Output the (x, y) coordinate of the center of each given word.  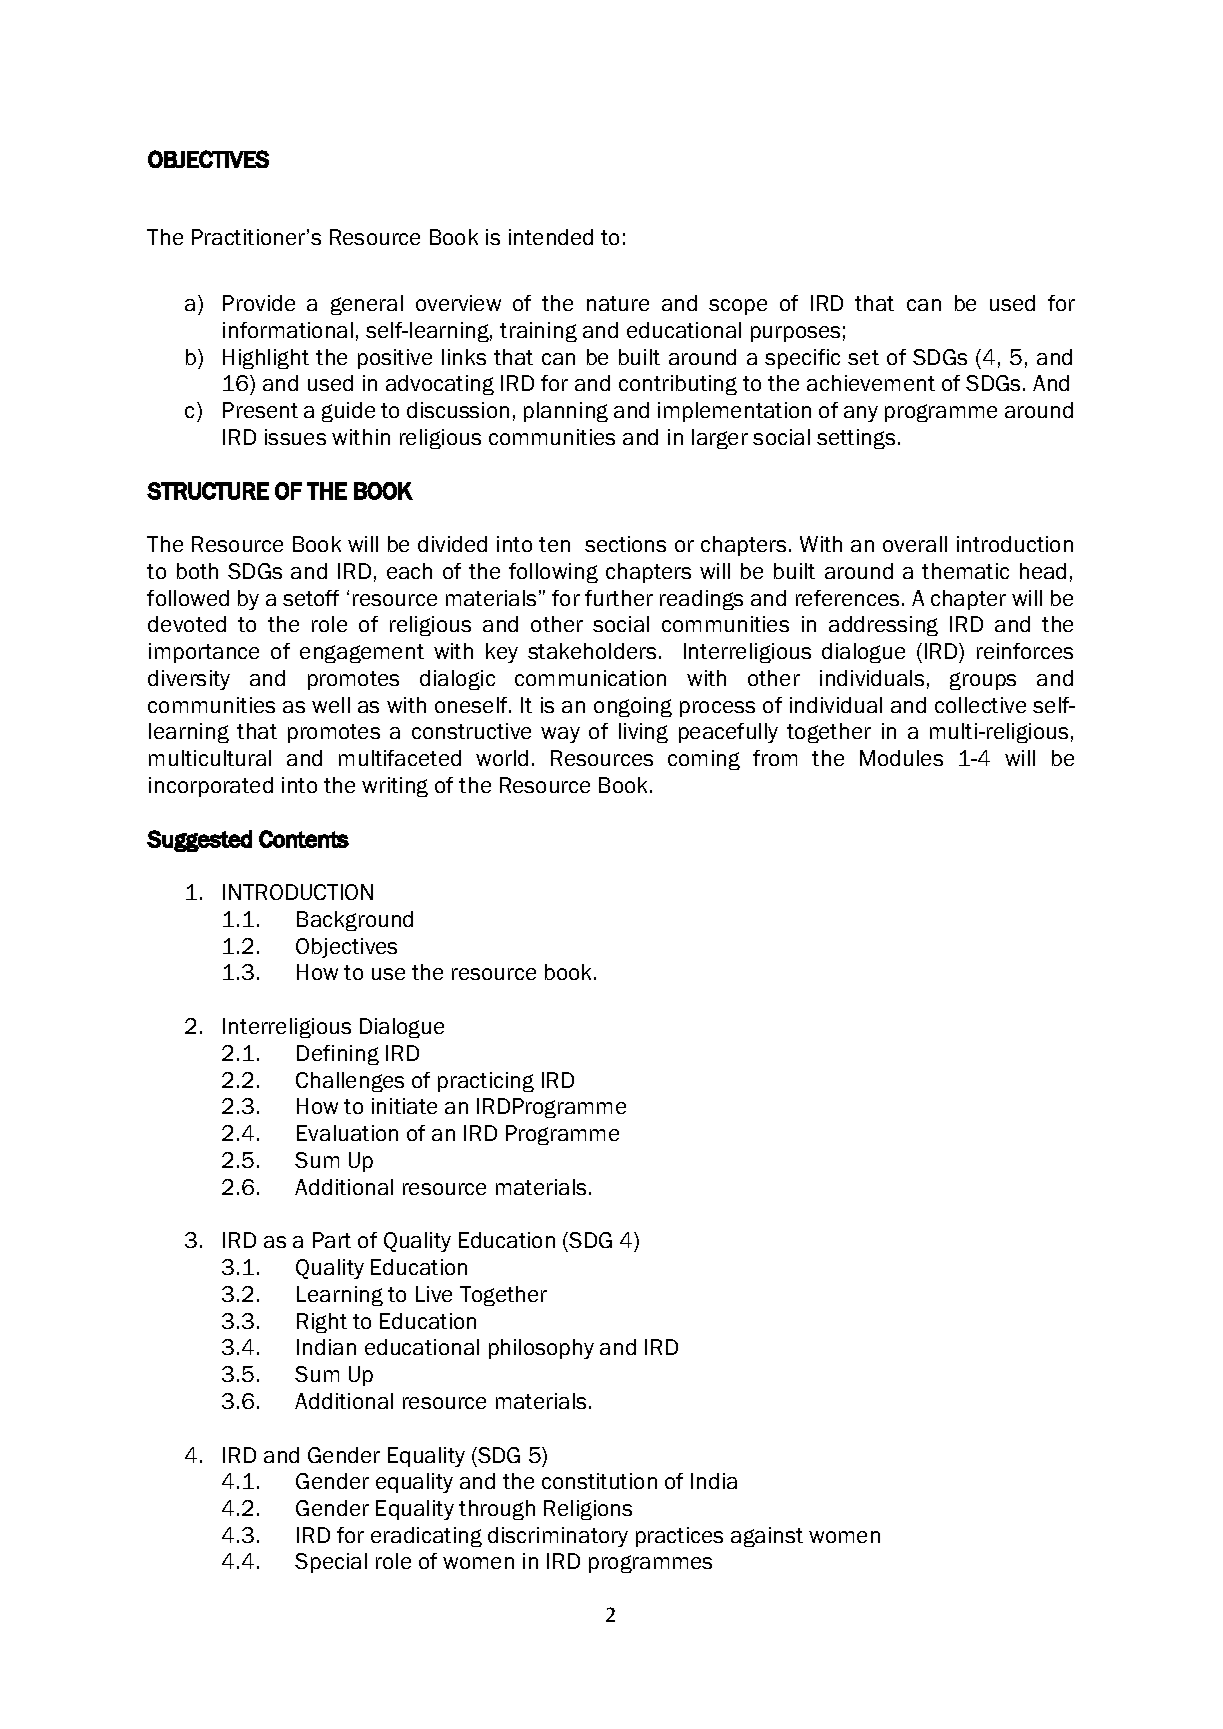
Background (355, 921)
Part (332, 1240)
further (619, 598)
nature (618, 303)
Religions (588, 1510)
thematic (965, 571)
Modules (901, 758)
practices (679, 1537)
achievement (871, 383)
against (767, 1537)
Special (331, 1563)
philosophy (541, 1349)
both (197, 571)
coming (704, 760)
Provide (259, 303)
